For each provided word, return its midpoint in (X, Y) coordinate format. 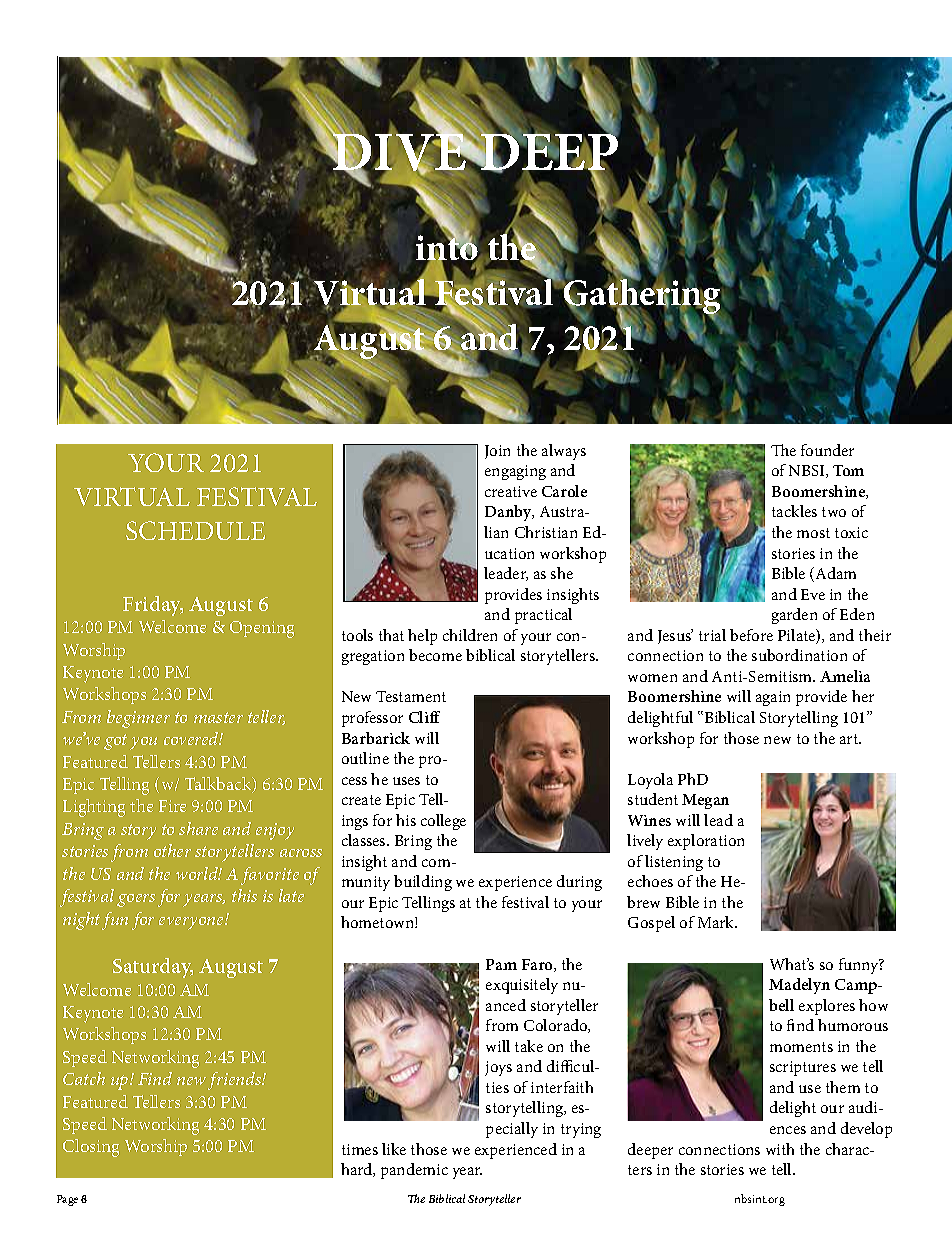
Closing (91, 1148)
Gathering (642, 297)
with (780, 1149)
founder (827, 450)
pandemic (414, 1171)
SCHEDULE (195, 530)
